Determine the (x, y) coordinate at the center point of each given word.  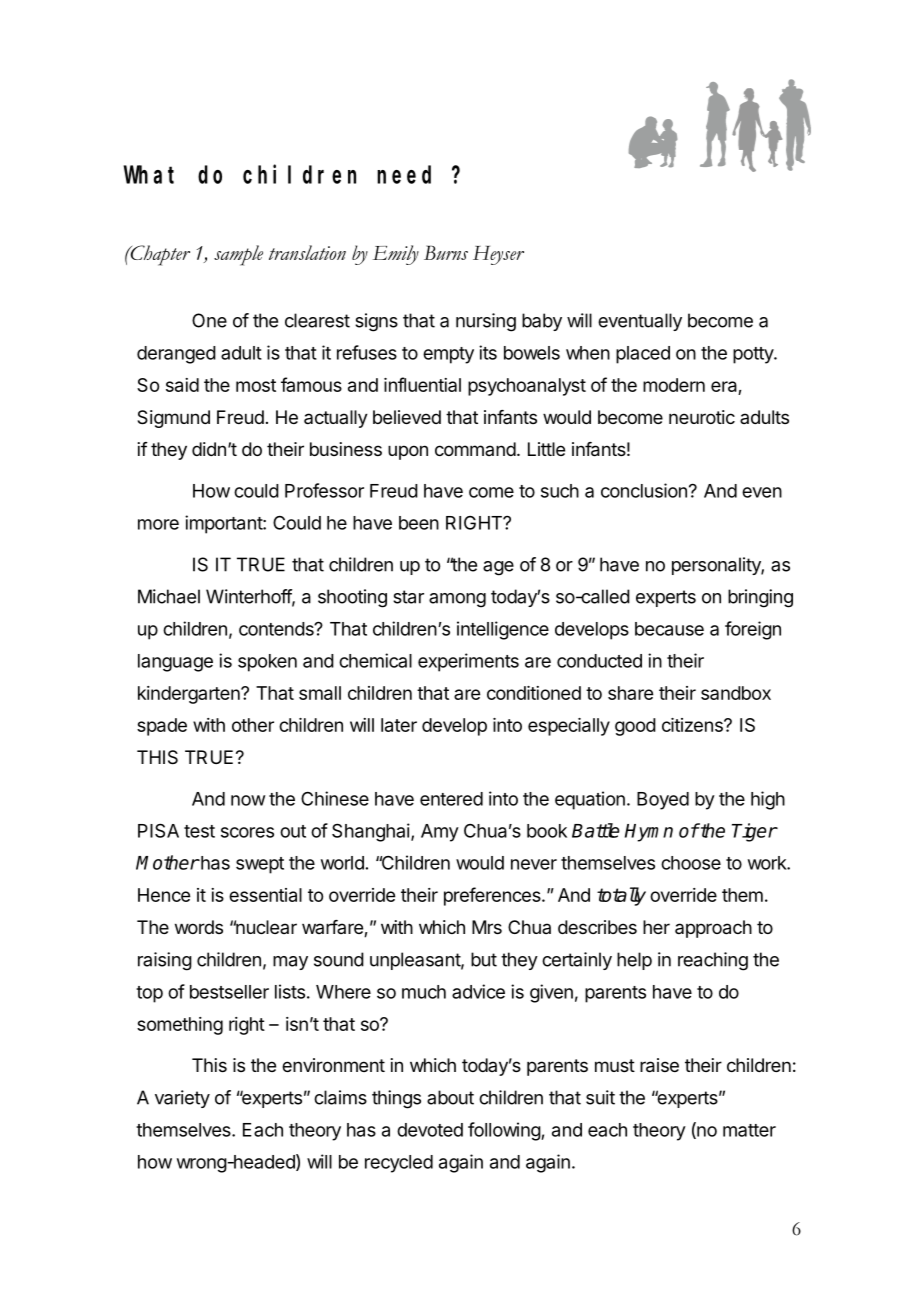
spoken (267, 663)
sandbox (736, 693)
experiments (468, 662)
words (199, 927)
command (475, 449)
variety (182, 1099)
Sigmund (173, 419)
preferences (493, 896)
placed (643, 355)
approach (713, 929)
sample (238, 255)
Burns (446, 252)
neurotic (702, 417)
